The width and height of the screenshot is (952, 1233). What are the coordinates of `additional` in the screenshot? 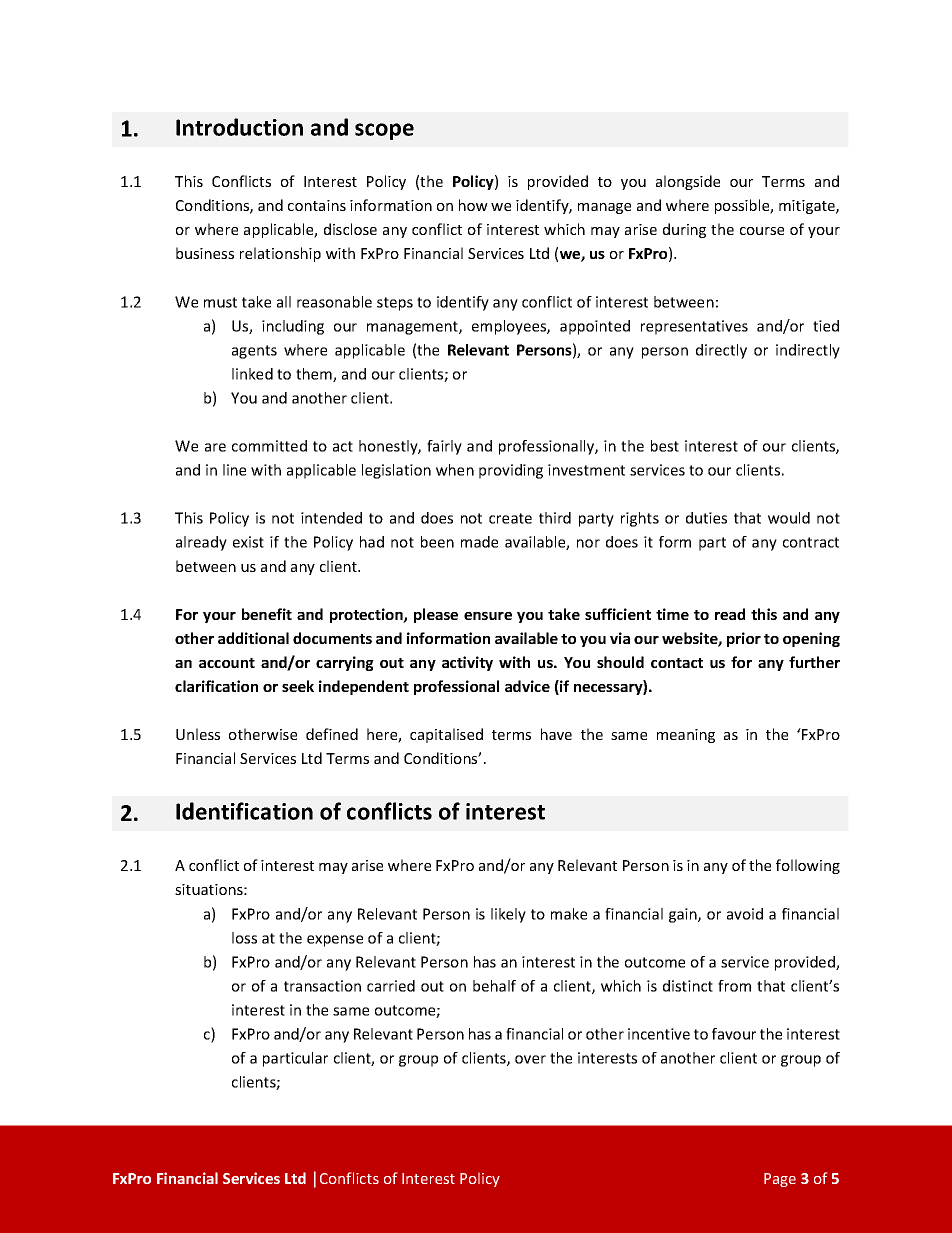 It's located at (253, 638).
